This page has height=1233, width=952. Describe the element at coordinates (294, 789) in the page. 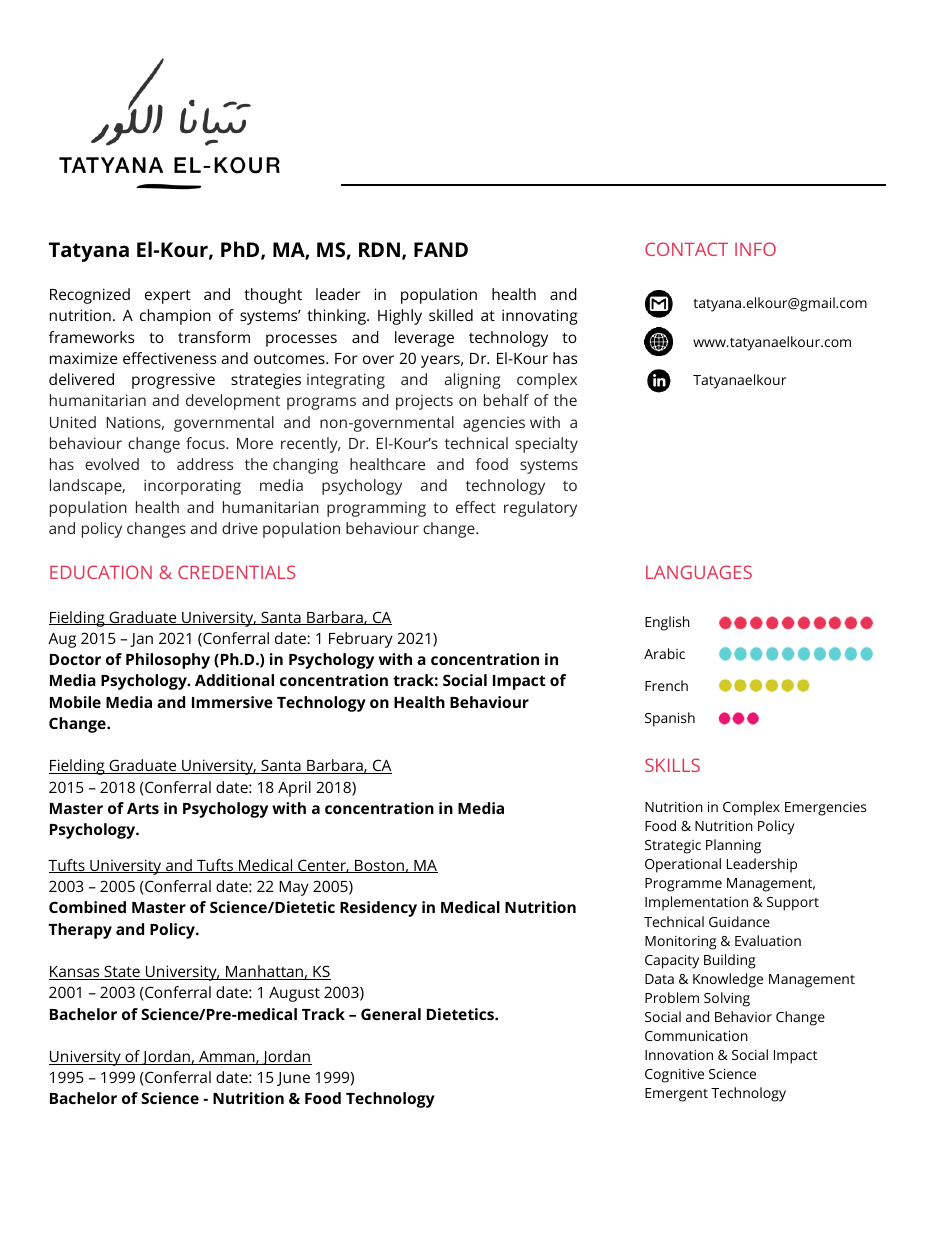

I see `April` at that location.
